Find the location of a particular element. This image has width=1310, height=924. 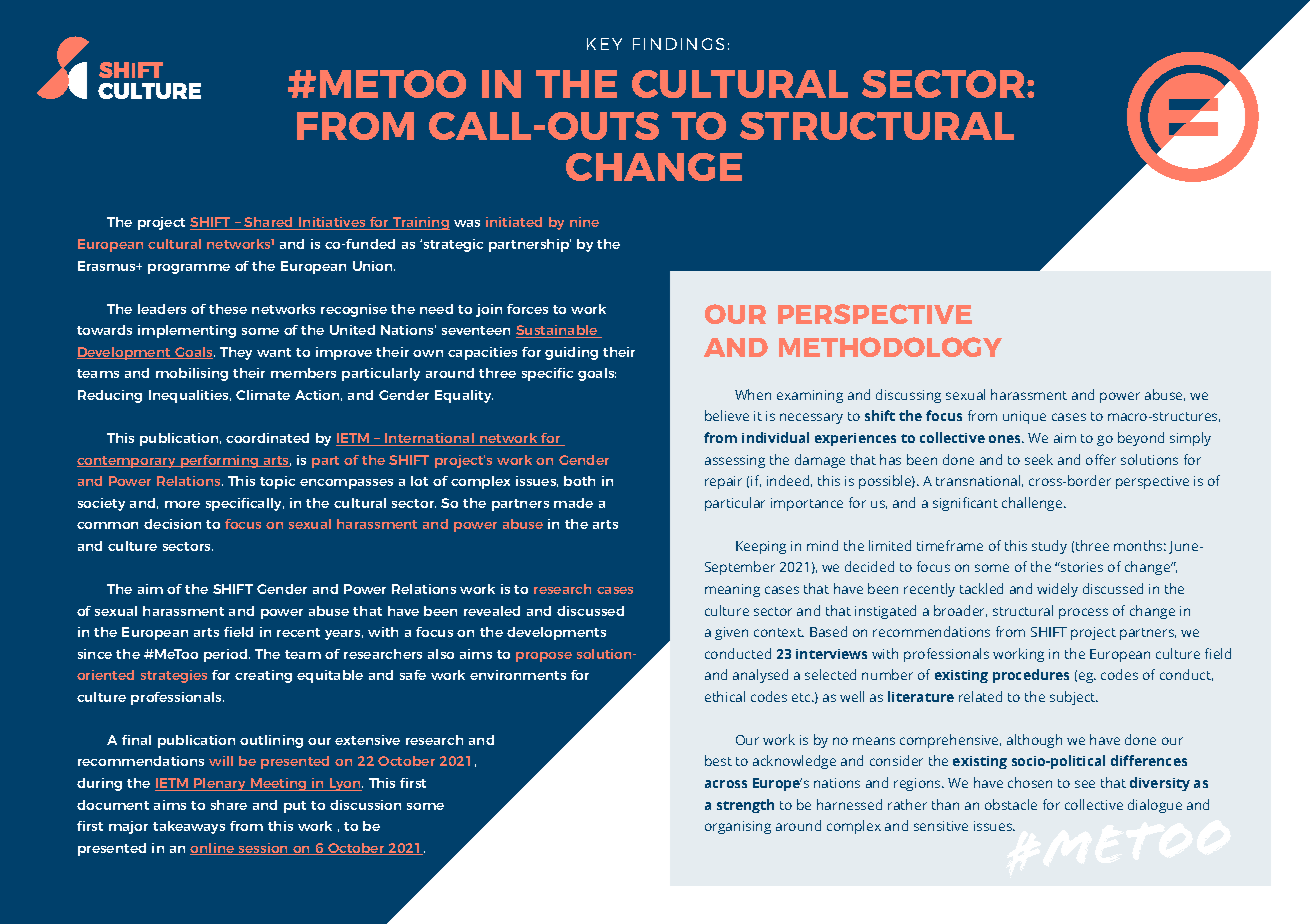

takeaways is located at coordinates (189, 827).
